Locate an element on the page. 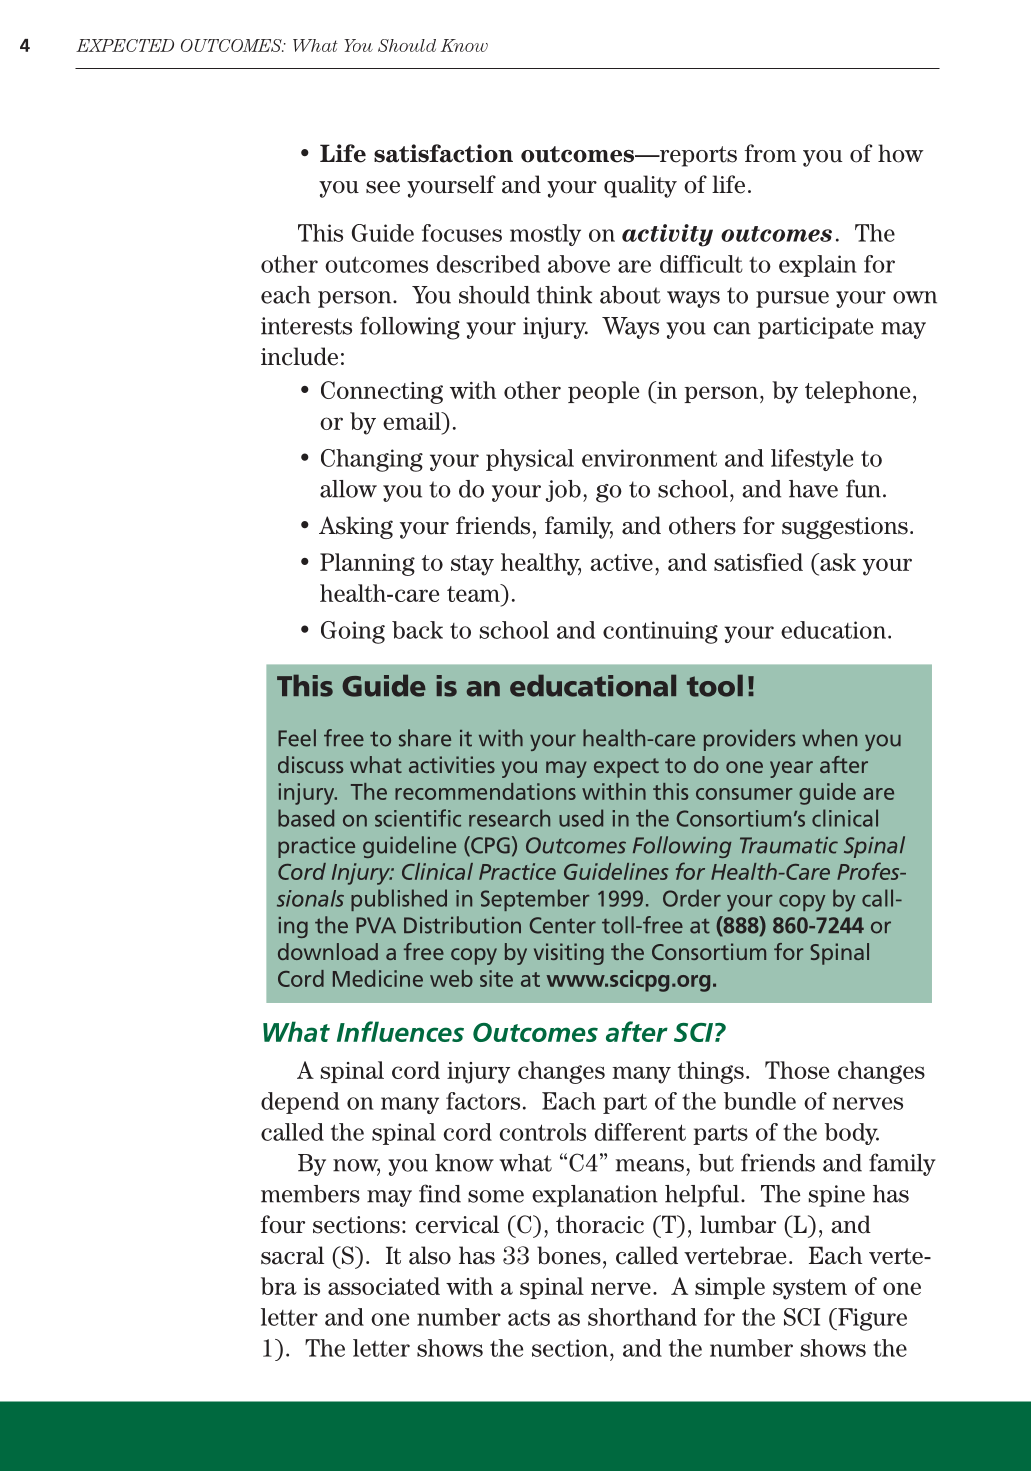  Traumatic is located at coordinates (789, 845).
